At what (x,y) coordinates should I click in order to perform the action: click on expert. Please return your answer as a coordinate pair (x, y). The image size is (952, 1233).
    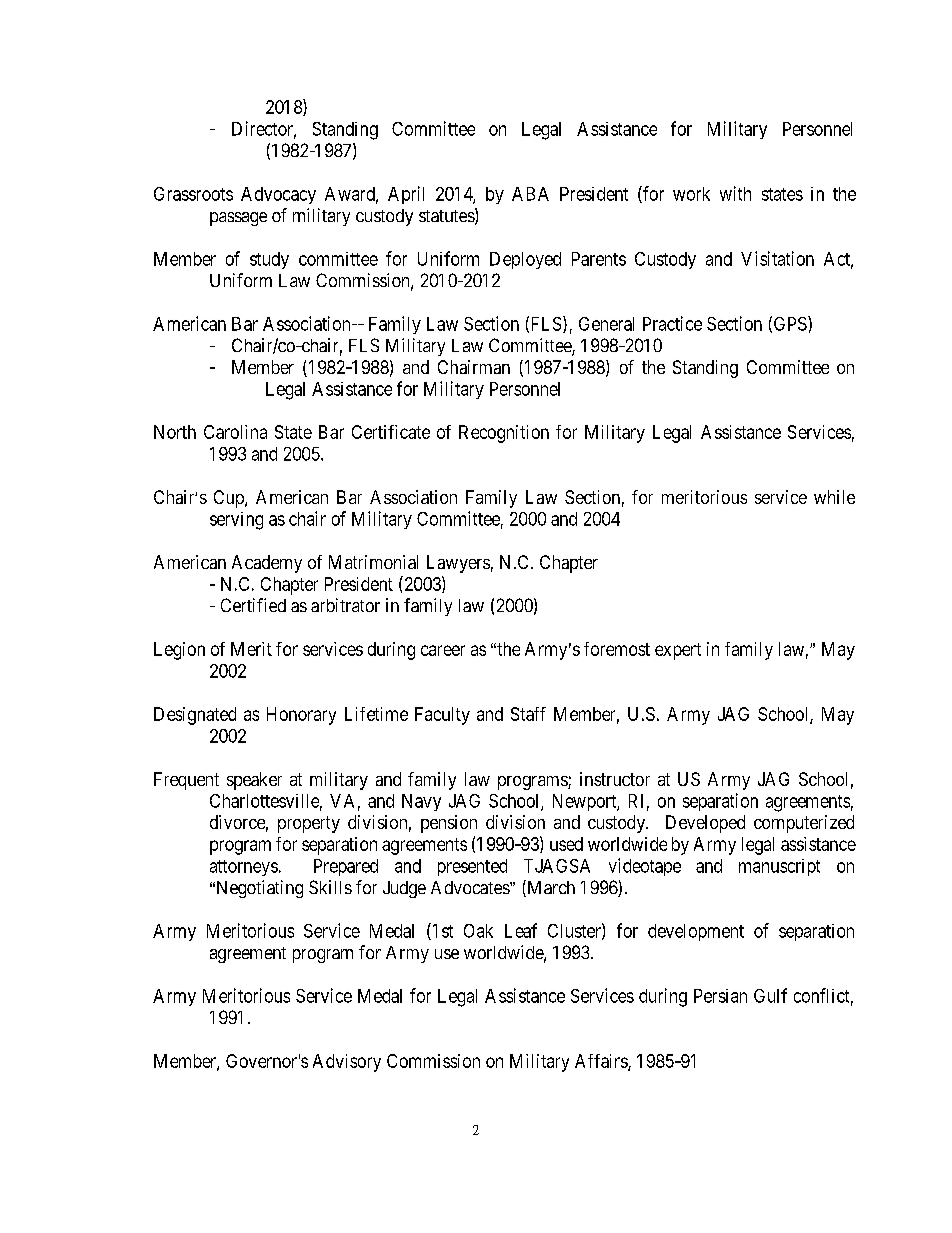
    Looking at the image, I should click on (678, 651).
